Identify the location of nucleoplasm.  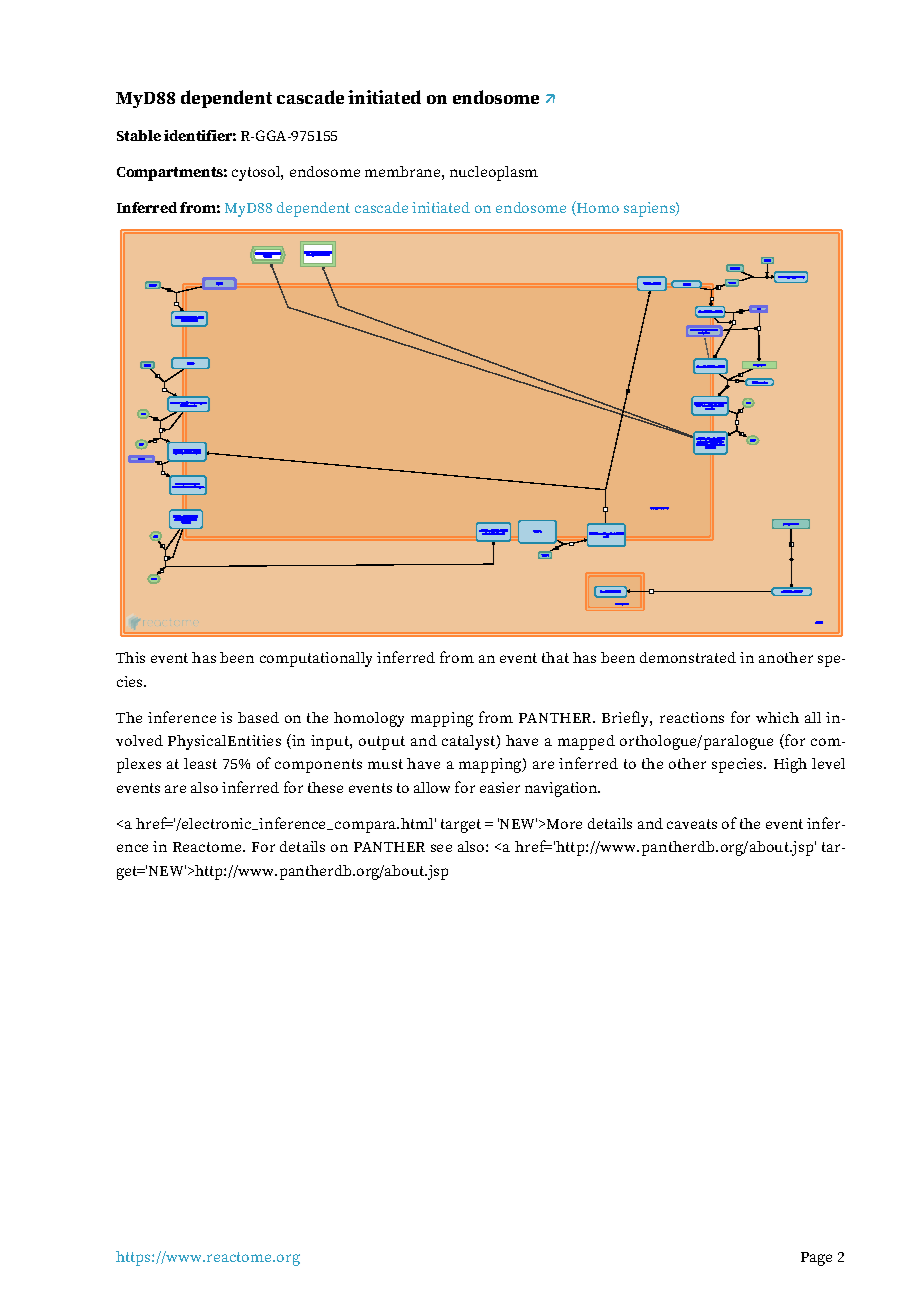
(494, 173).
